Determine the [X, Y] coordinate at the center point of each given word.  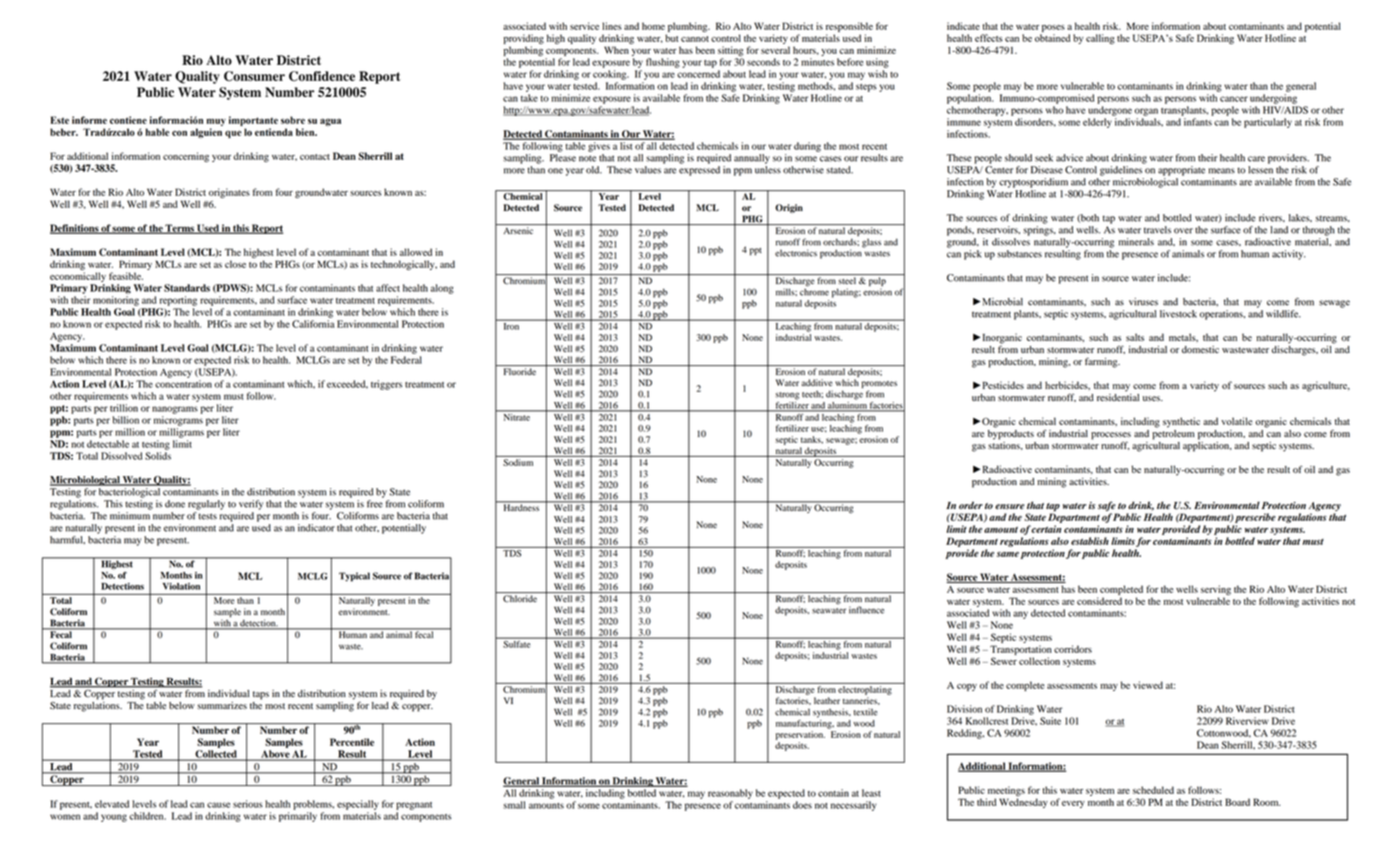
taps [261, 695]
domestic [1200, 349]
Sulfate [517, 643]
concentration [183, 384]
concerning [186, 157]
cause [218, 805]
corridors [1073, 649]
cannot [695, 39]
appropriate [1181, 171]
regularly [206, 505]
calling [1100, 39]
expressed [699, 171]
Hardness [521, 506]
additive [817, 382]
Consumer [254, 76]
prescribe [1255, 518]
